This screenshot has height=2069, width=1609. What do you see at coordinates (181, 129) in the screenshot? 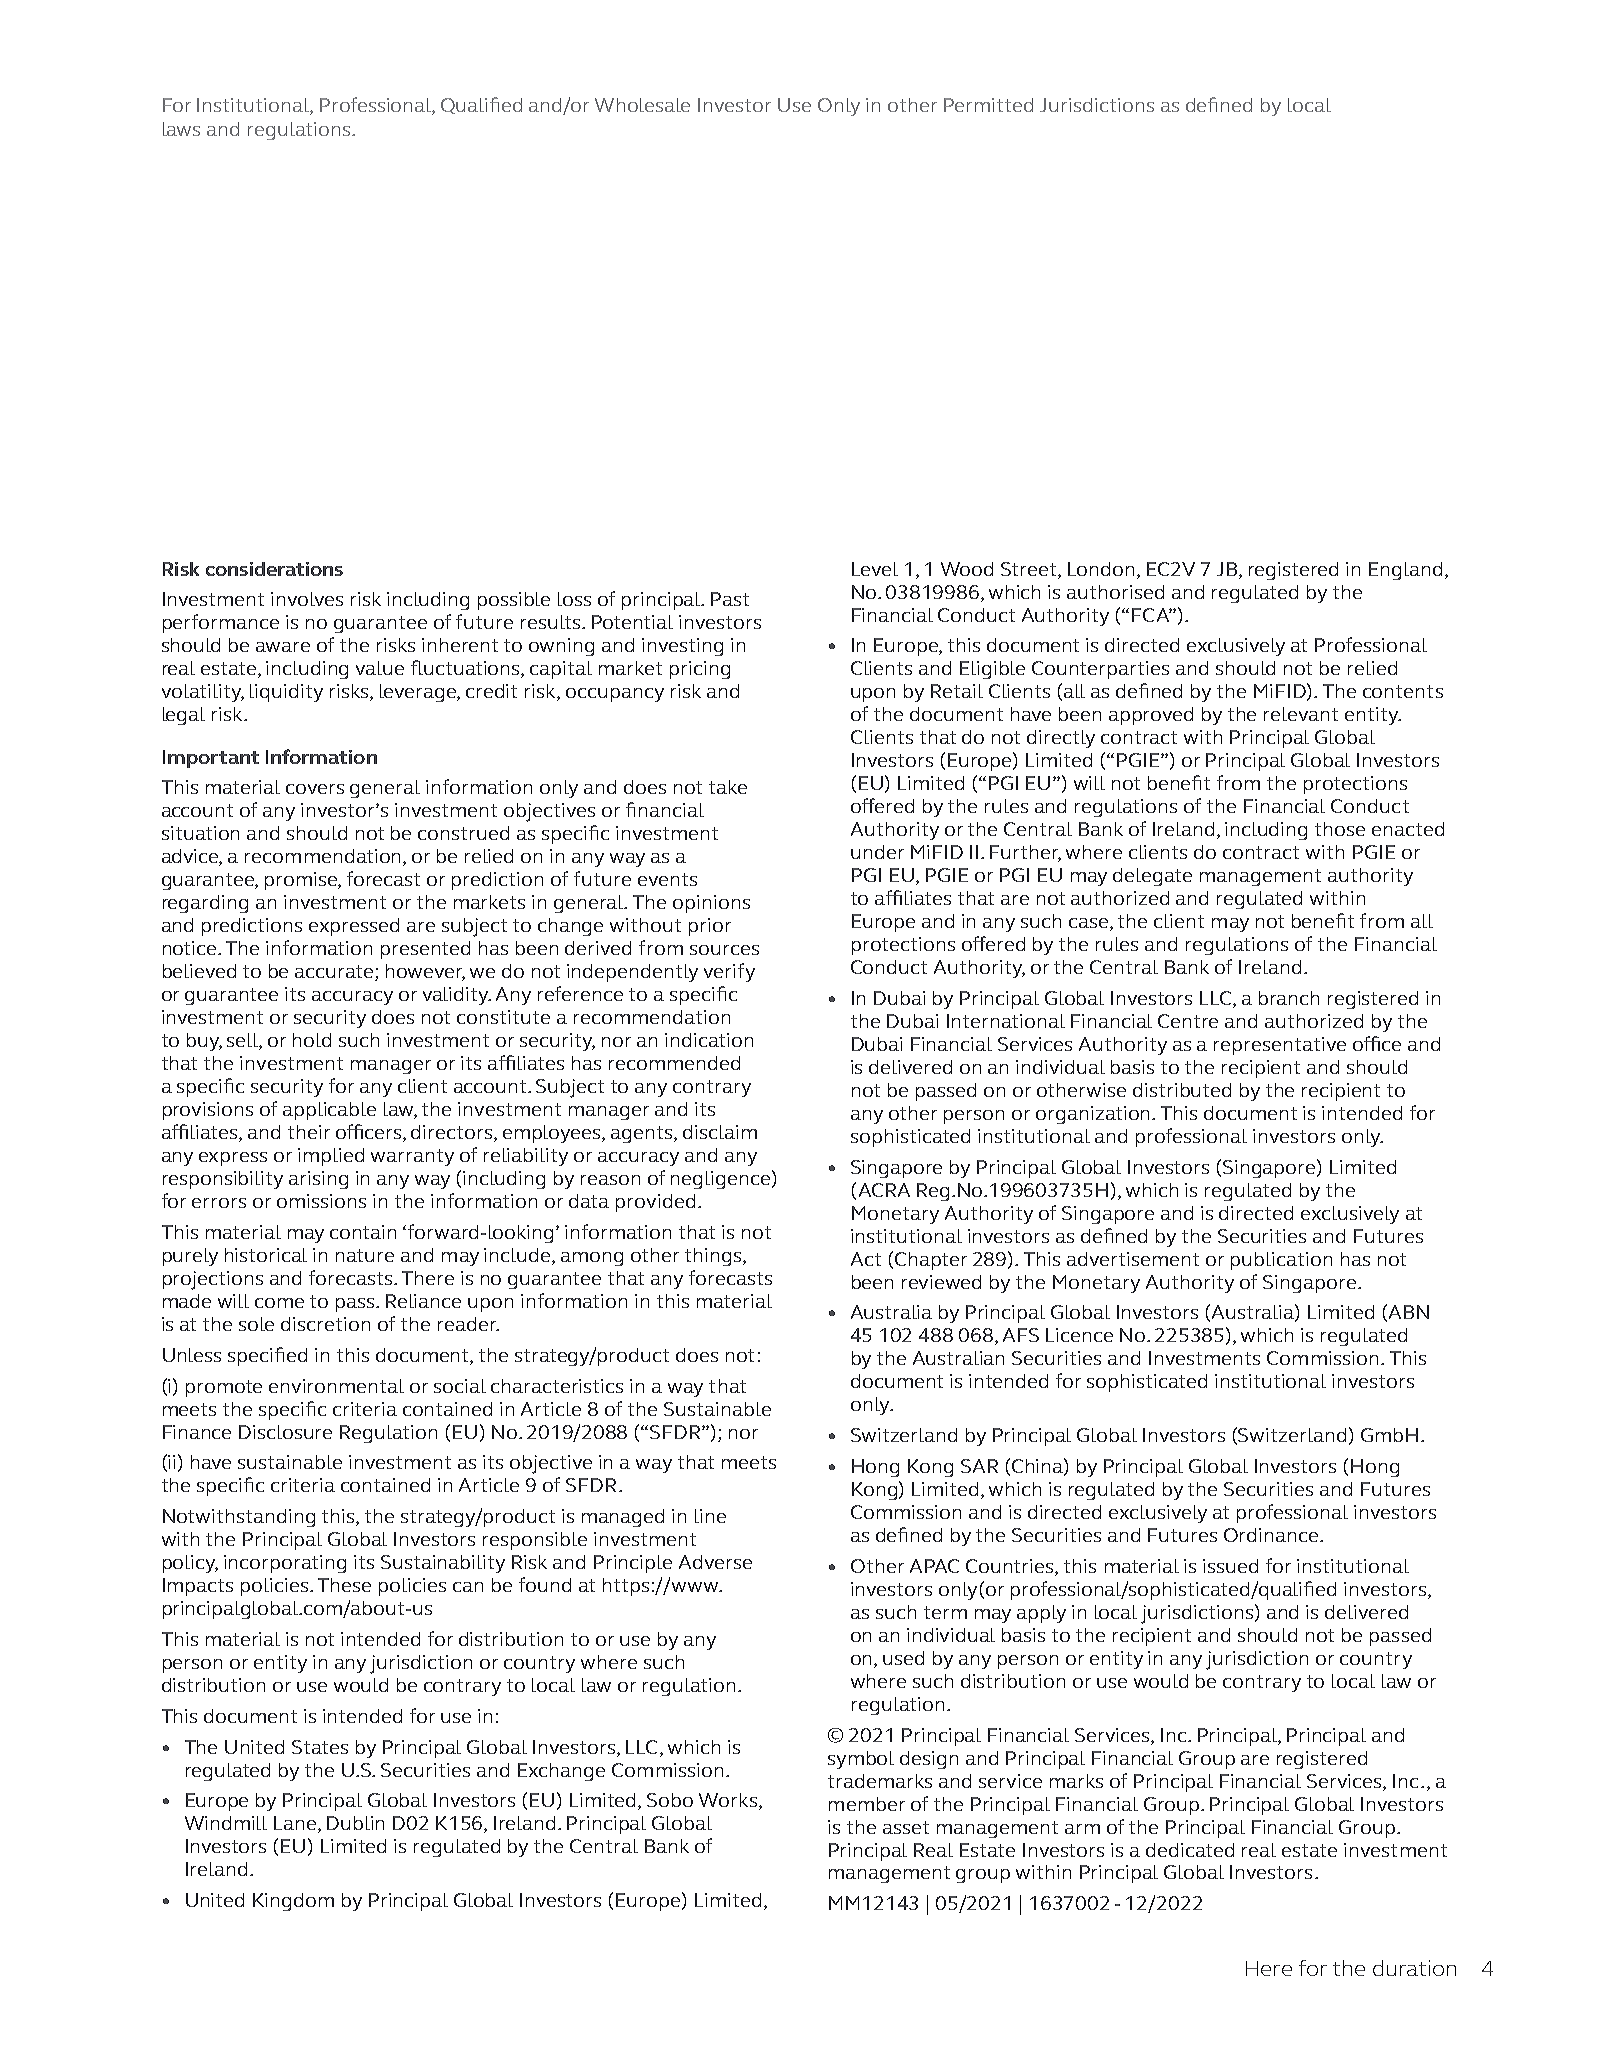
I see `laws` at bounding box center [181, 129].
